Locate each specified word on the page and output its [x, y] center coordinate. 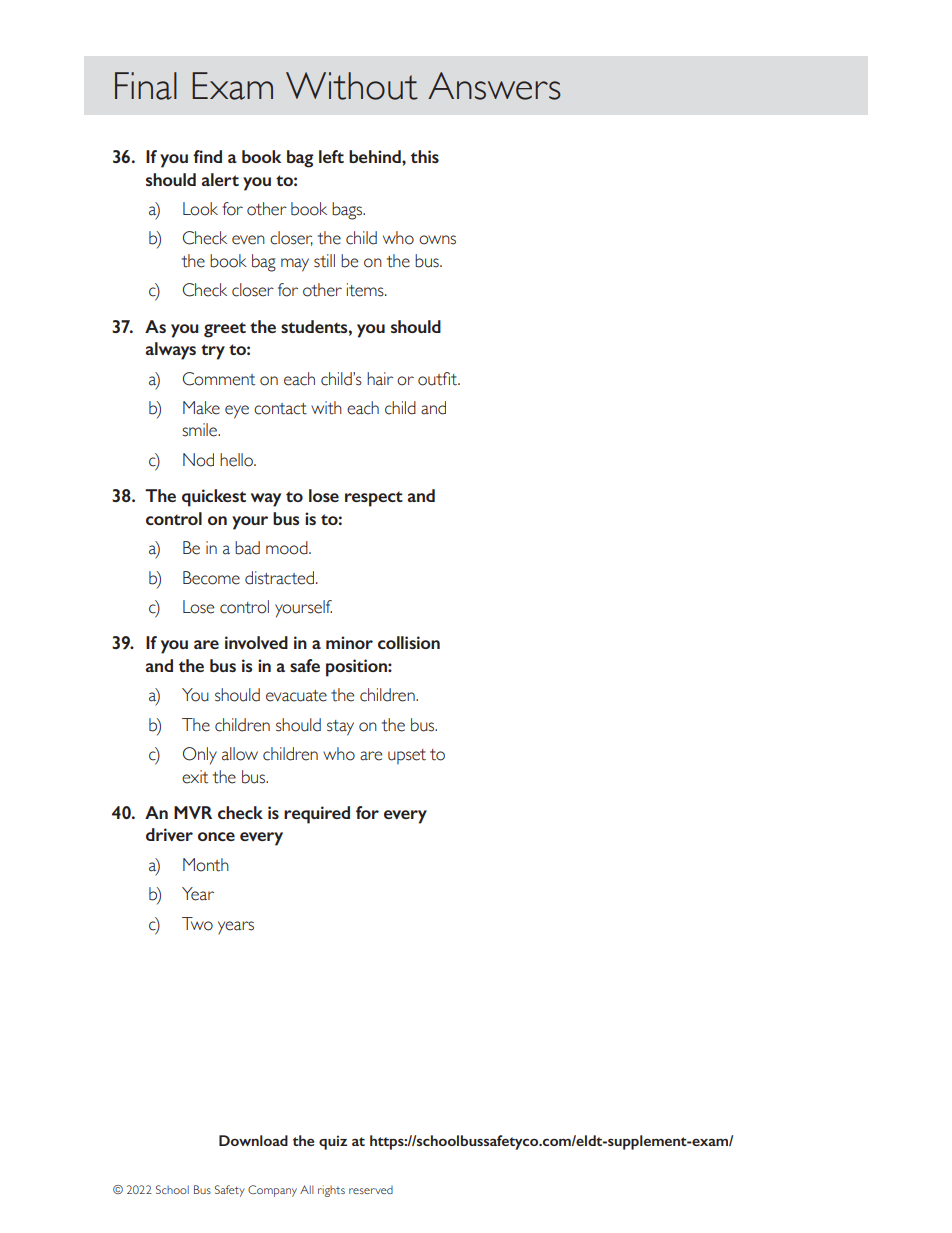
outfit [438, 379]
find [207, 156]
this [425, 156]
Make [201, 408]
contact [280, 409]
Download [253, 1140]
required [317, 815]
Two [197, 924]
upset [407, 757]
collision [409, 642]
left [331, 156]
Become [211, 578]
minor [349, 642]
